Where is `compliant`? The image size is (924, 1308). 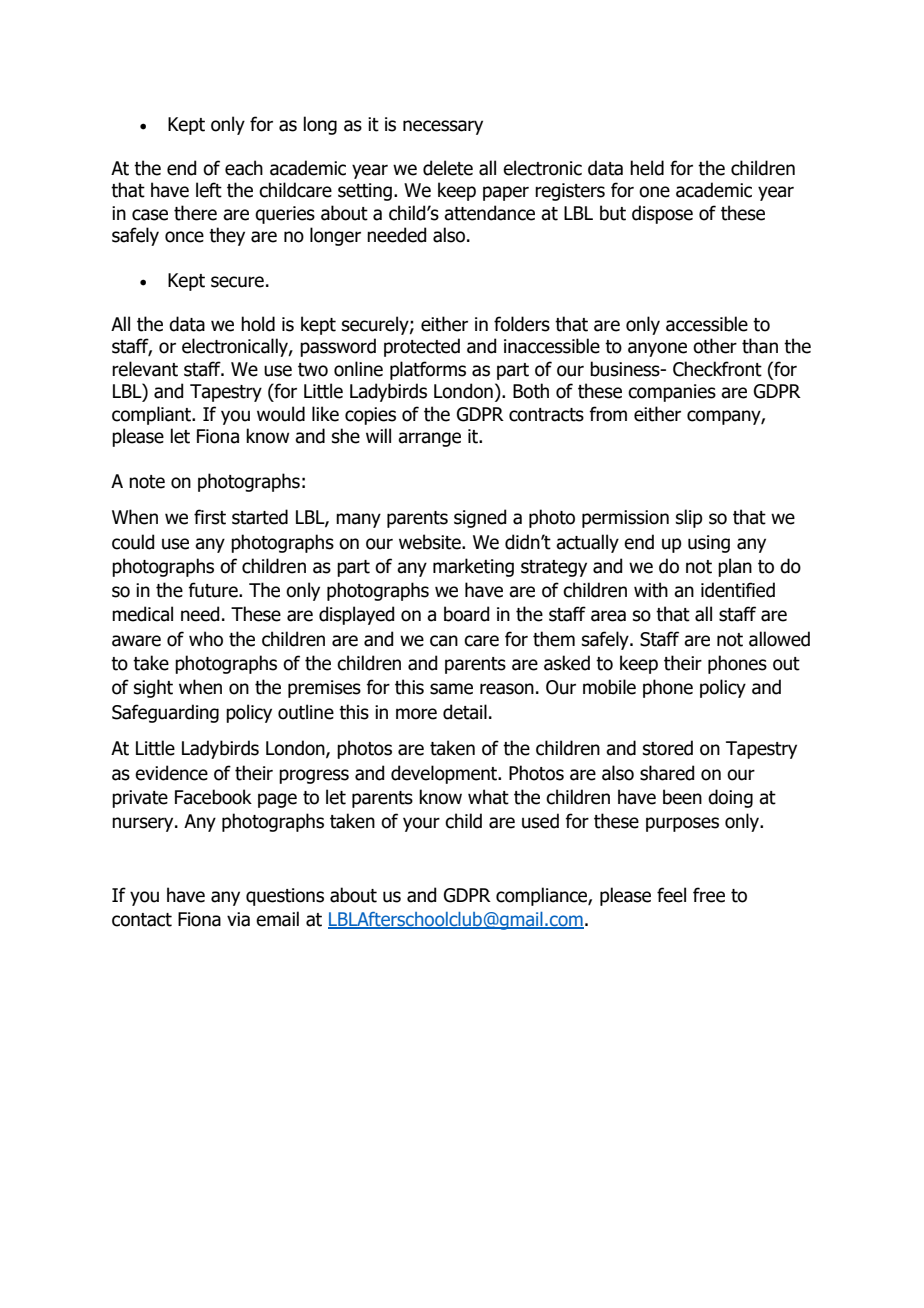 compliant is located at coordinates (153, 415).
